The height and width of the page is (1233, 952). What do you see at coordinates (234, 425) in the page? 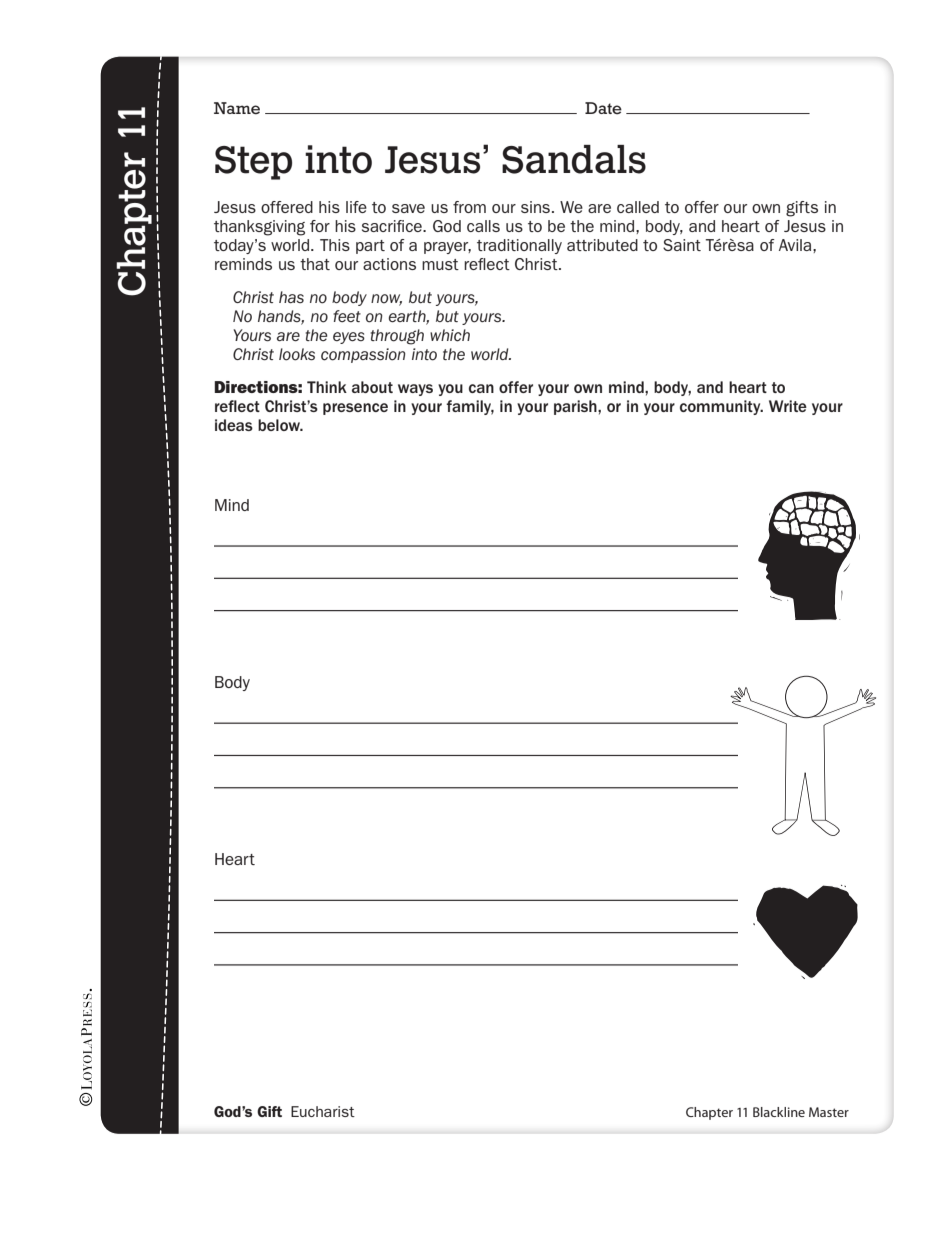
I see `ideas` at bounding box center [234, 425].
